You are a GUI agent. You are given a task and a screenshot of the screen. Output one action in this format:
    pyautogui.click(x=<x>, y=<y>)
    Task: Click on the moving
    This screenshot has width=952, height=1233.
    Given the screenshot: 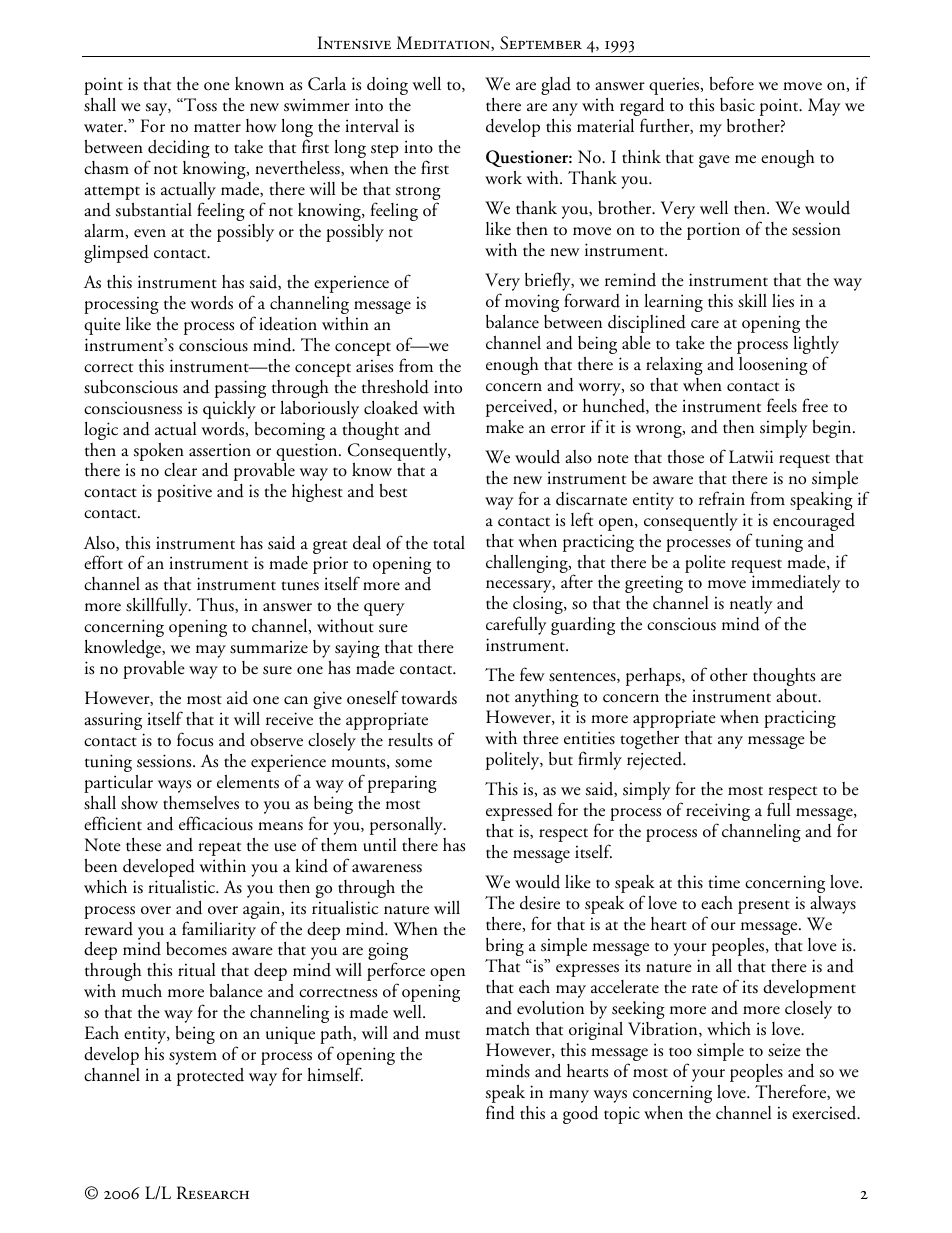 What is the action you would take?
    pyautogui.click(x=532, y=303)
